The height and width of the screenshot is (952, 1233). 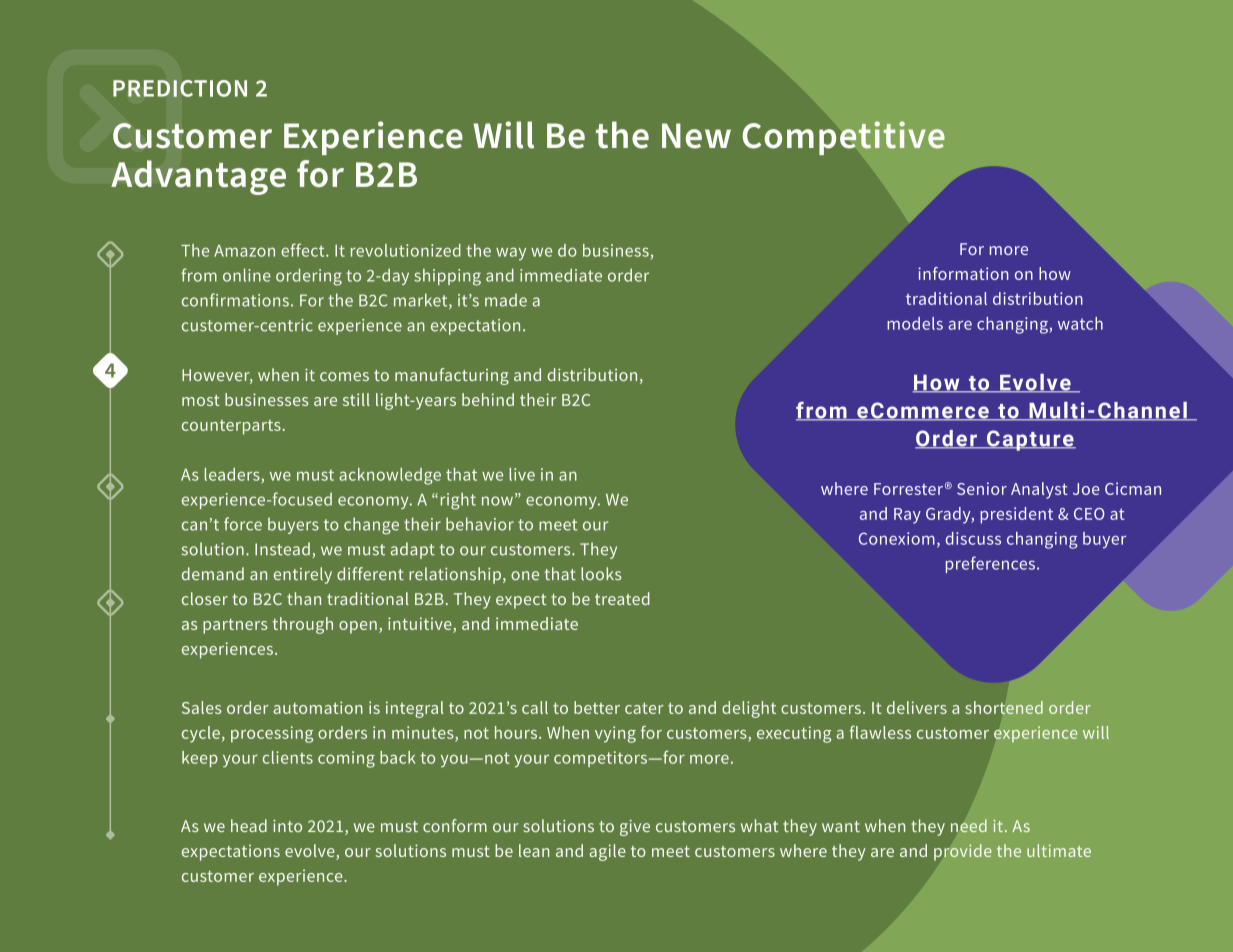 What do you see at coordinates (844, 138) in the screenshot?
I see `Competitive` at bounding box center [844, 138].
